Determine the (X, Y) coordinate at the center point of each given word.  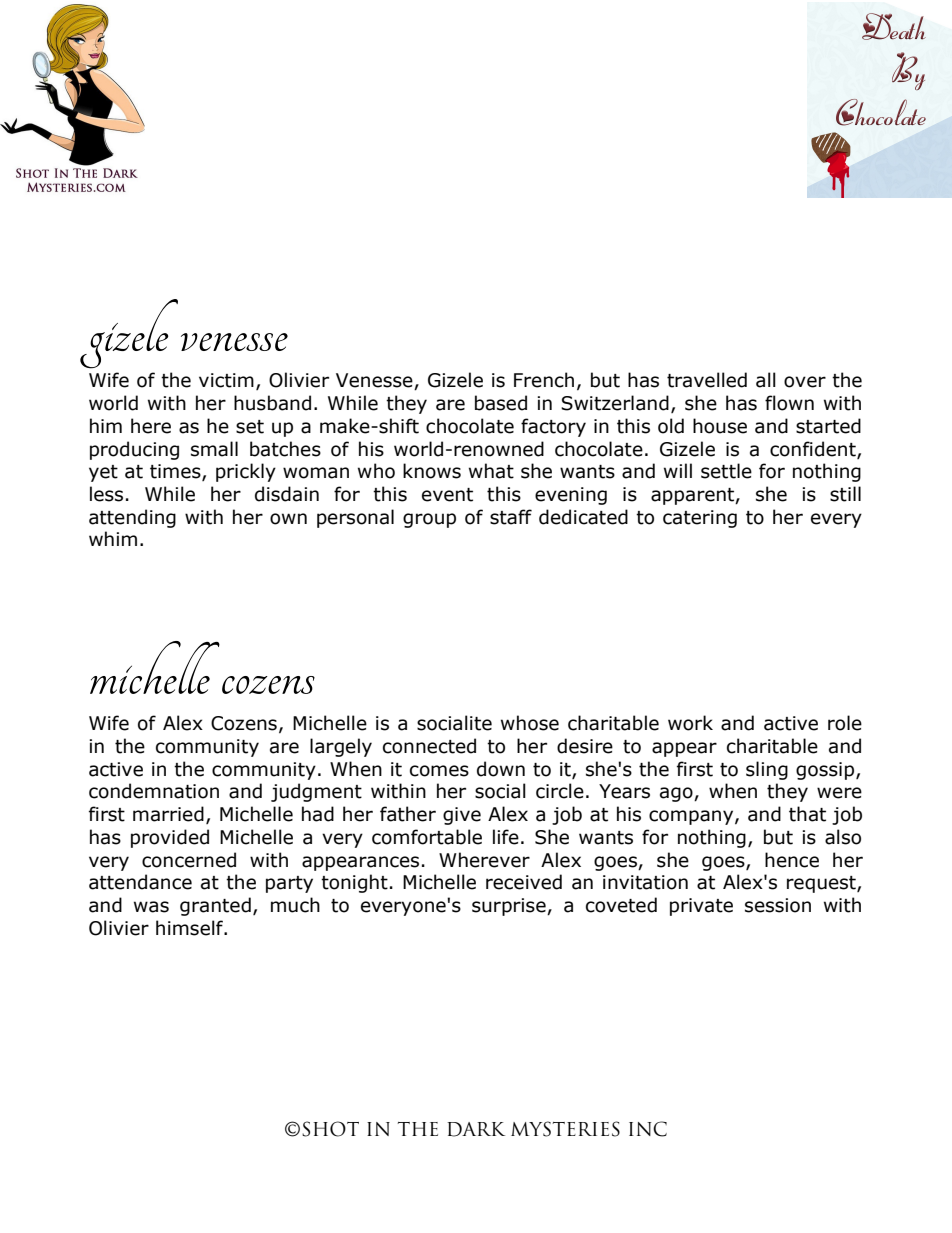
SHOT (330, 1129)
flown (789, 403)
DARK (476, 1129)
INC (648, 1129)
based (501, 403)
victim (226, 380)
